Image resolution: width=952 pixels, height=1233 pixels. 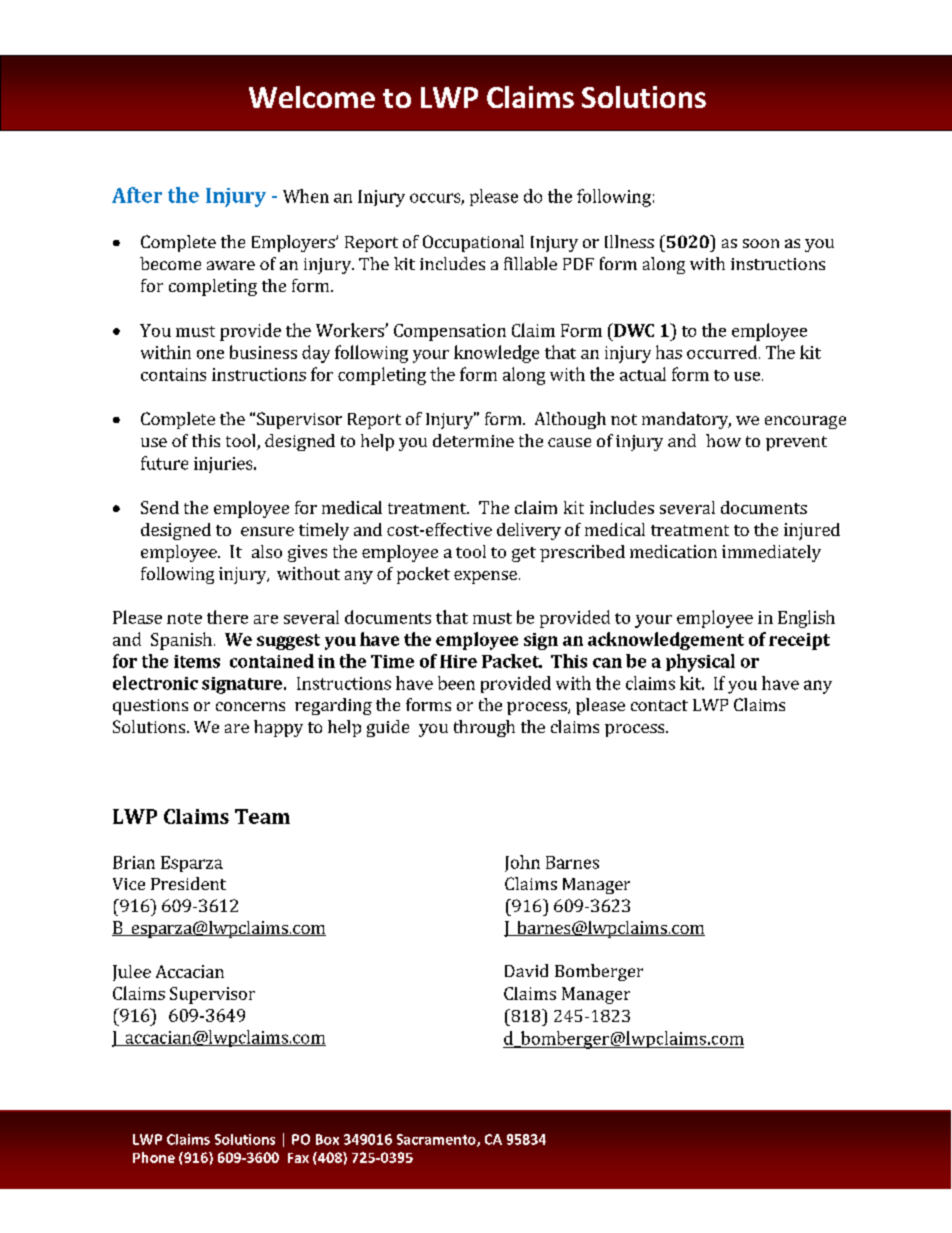 What do you see at coordinates (227, 617) in the document?
I see `there` at bounding box center [227, 617].
